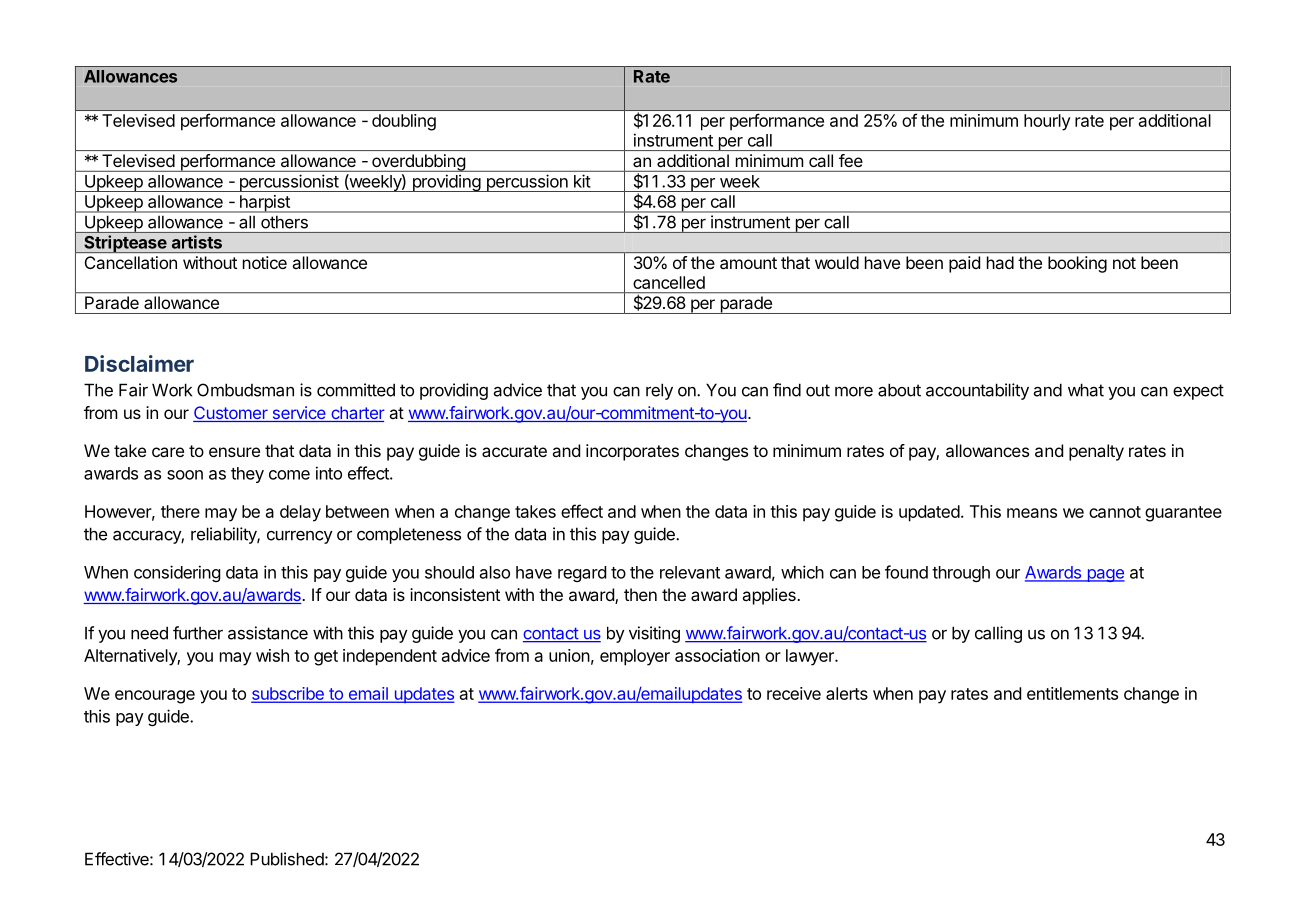 The width and height of the screenshot is (1308, 924). Describe the element at coordinates (1105, 575) in the screenshot. I see `page` at that location.
